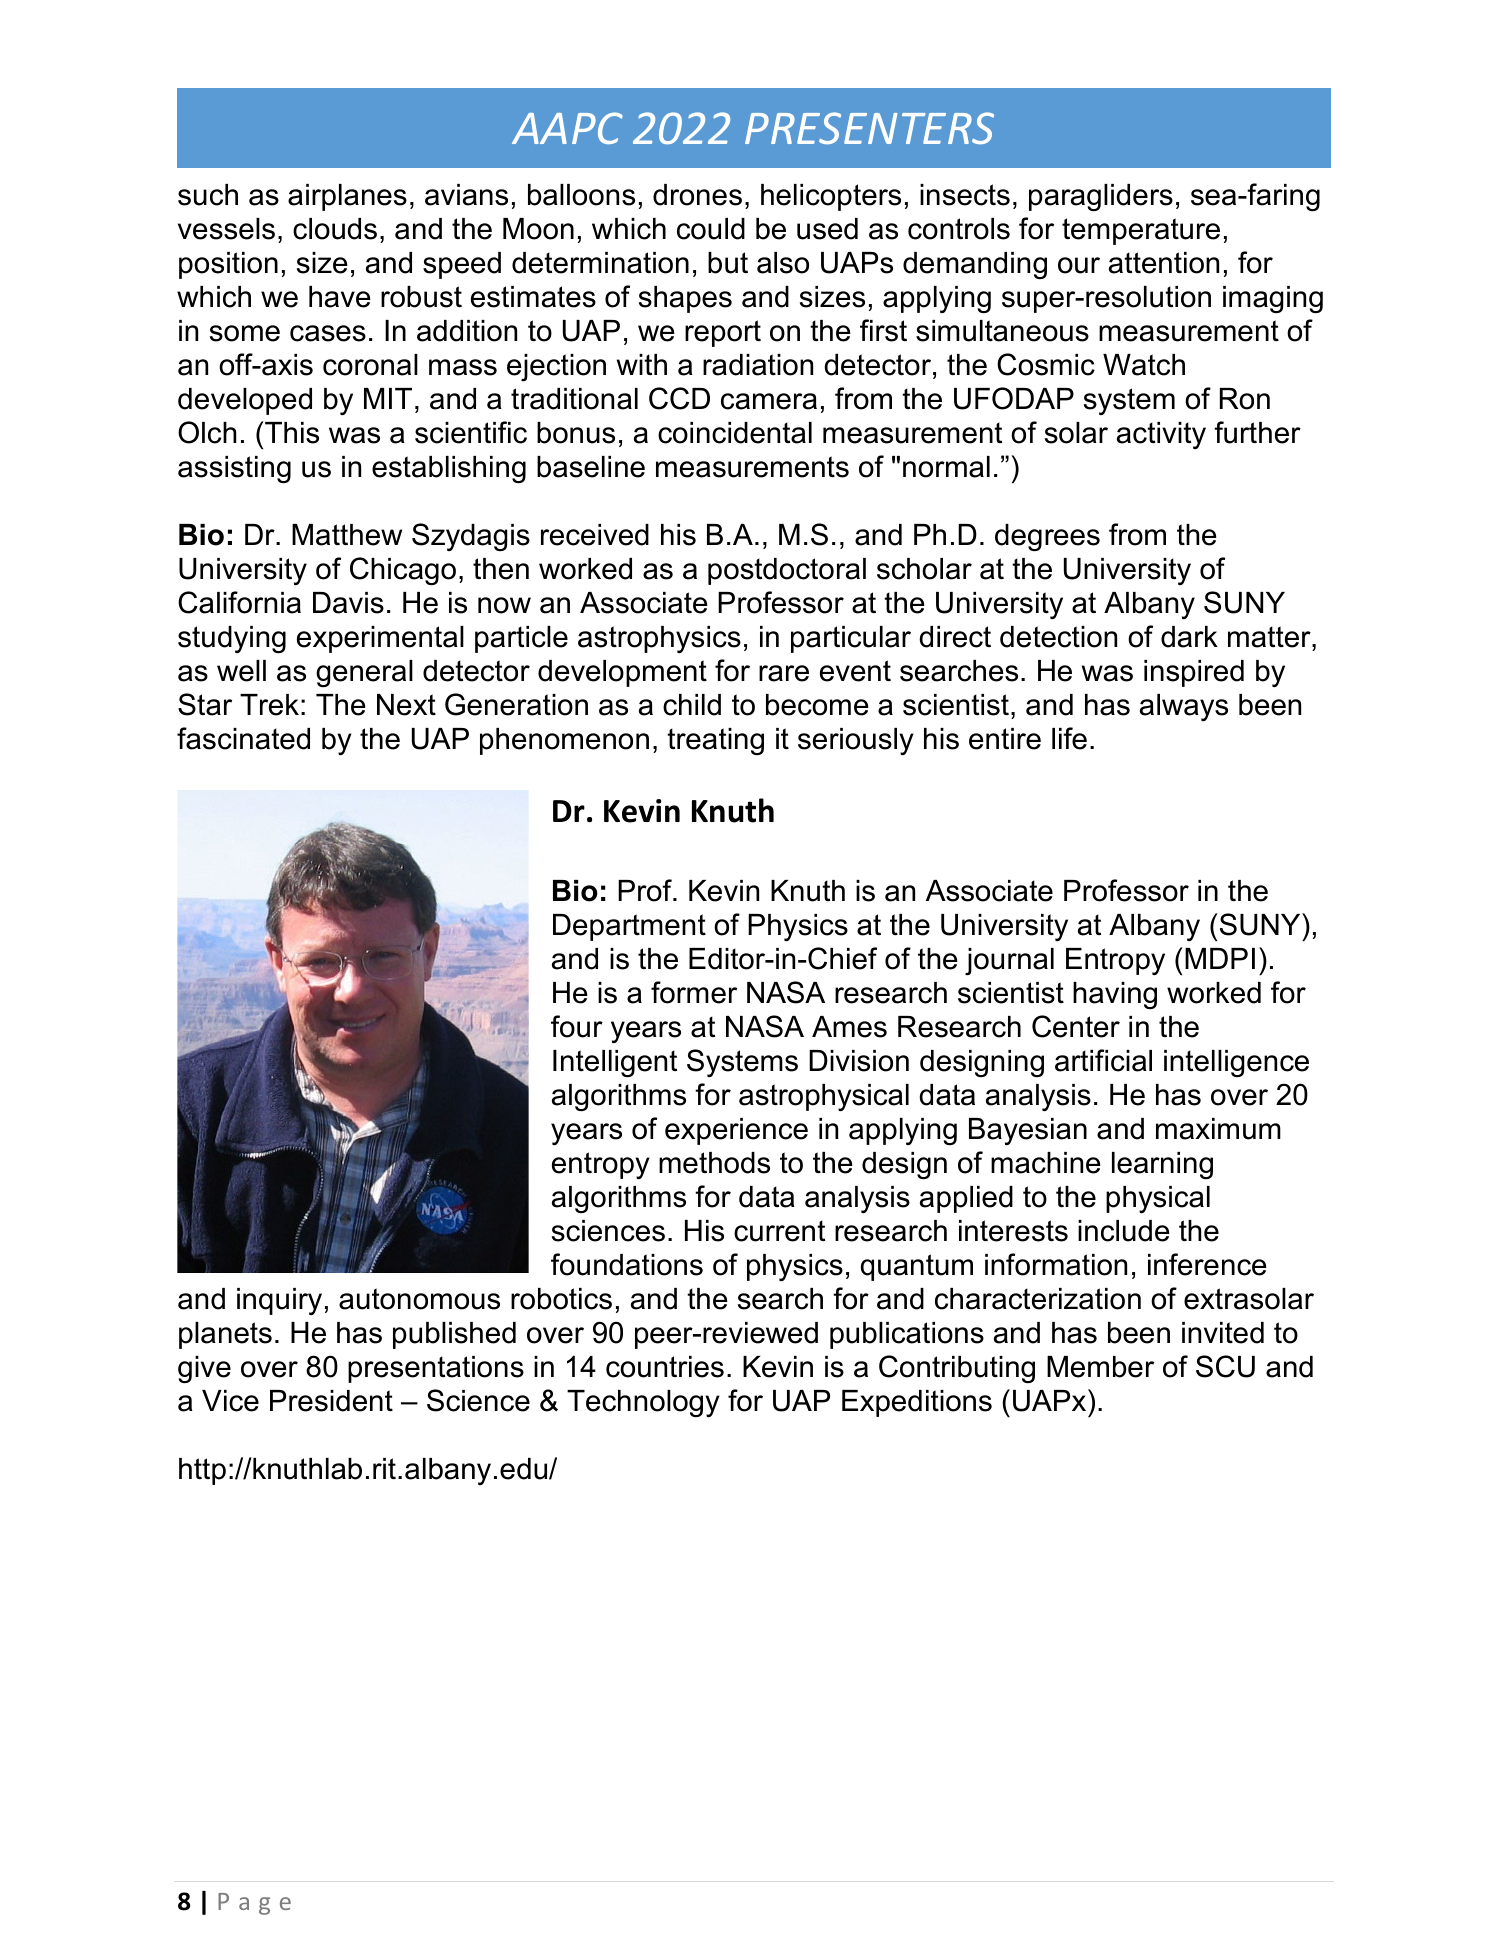  Describe the element at coordinates (279, 1301) in the screenshot. I see `inquiry` at that location.
